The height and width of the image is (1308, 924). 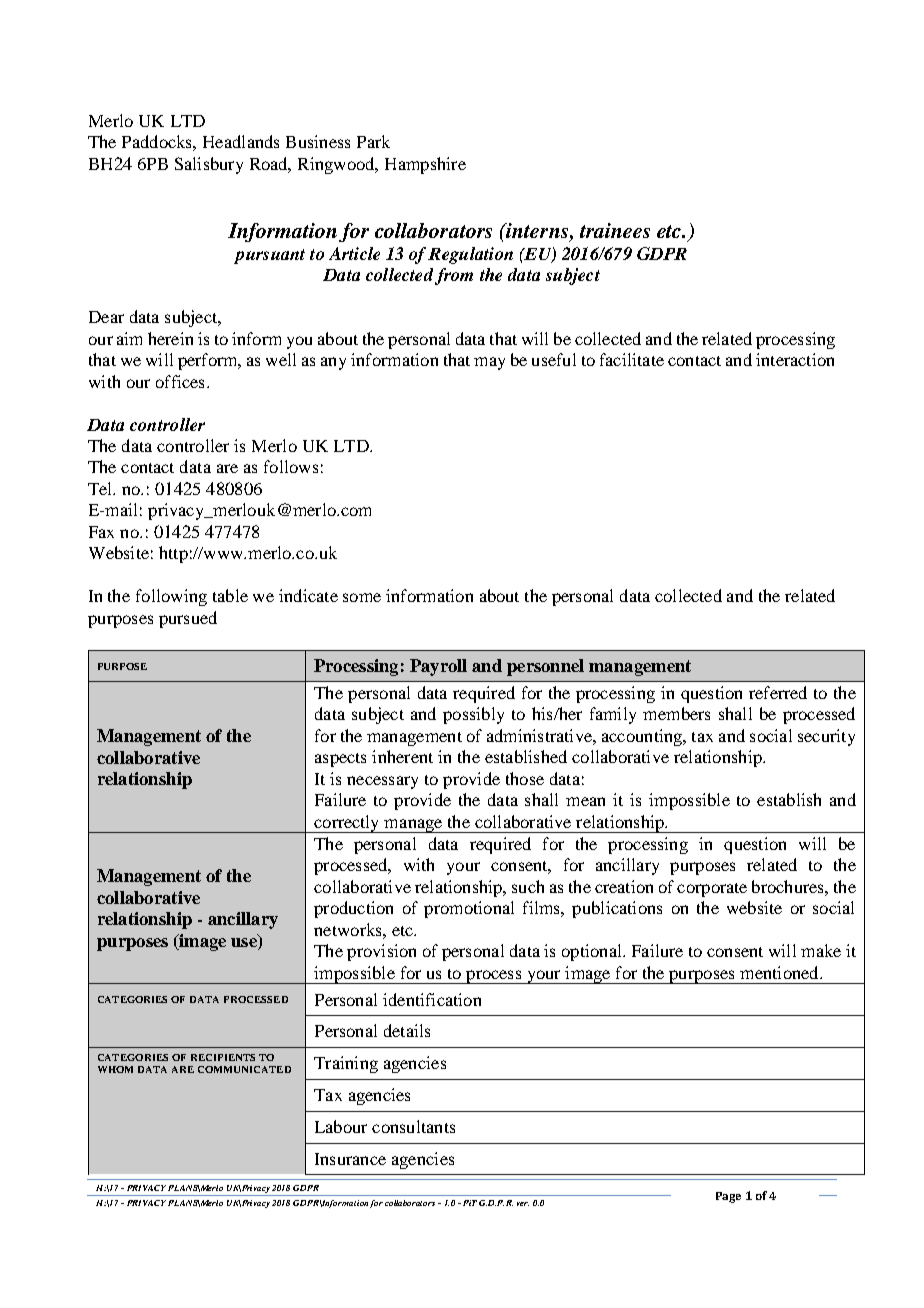 What do you see at coordinates (523, 1204) in the image?
I see `ver` at bounding box center [523, 1204].
